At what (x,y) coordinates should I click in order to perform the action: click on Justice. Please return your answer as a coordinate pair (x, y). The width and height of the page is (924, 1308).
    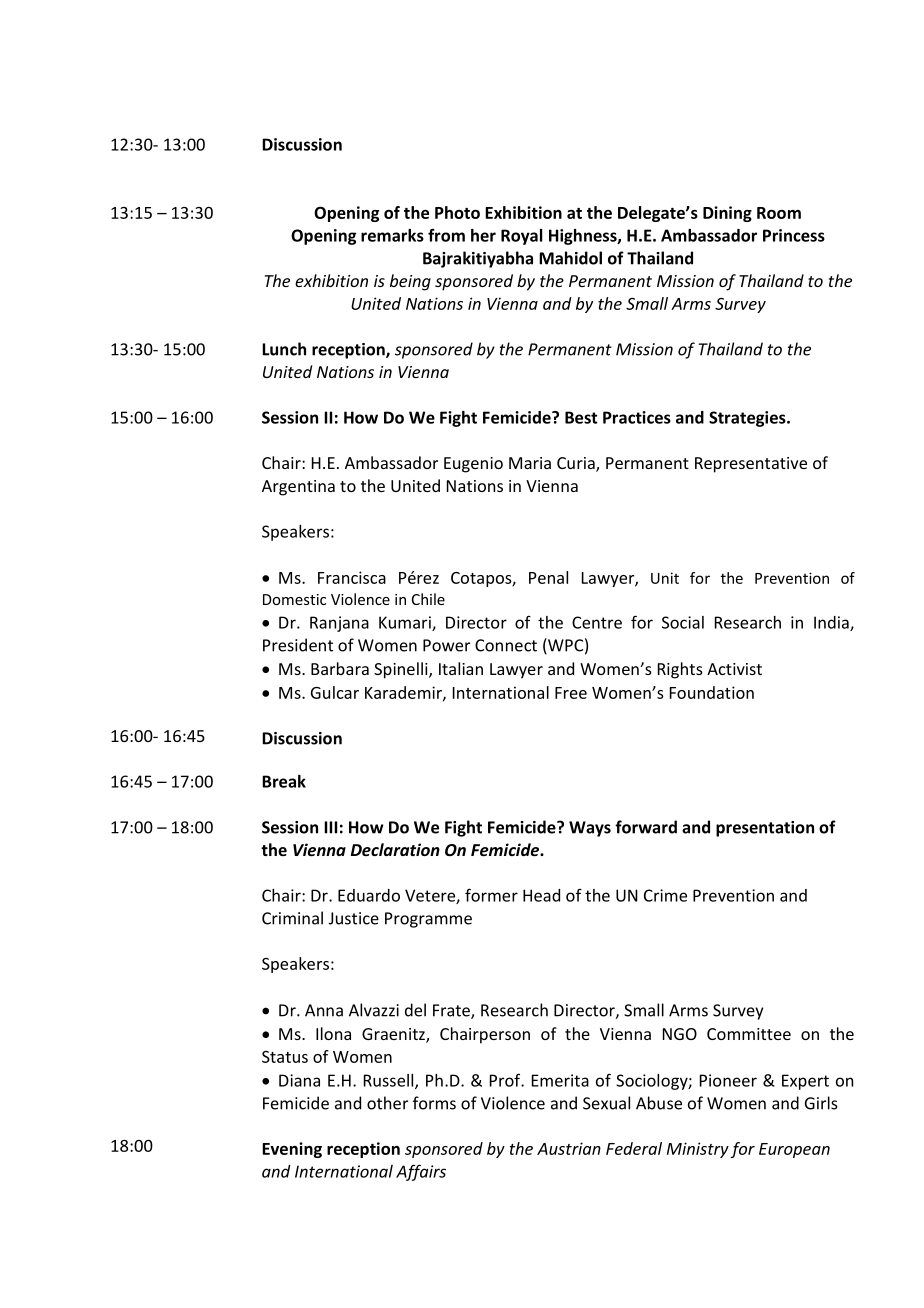
    Looking at the image, I should click on (354, 918).
